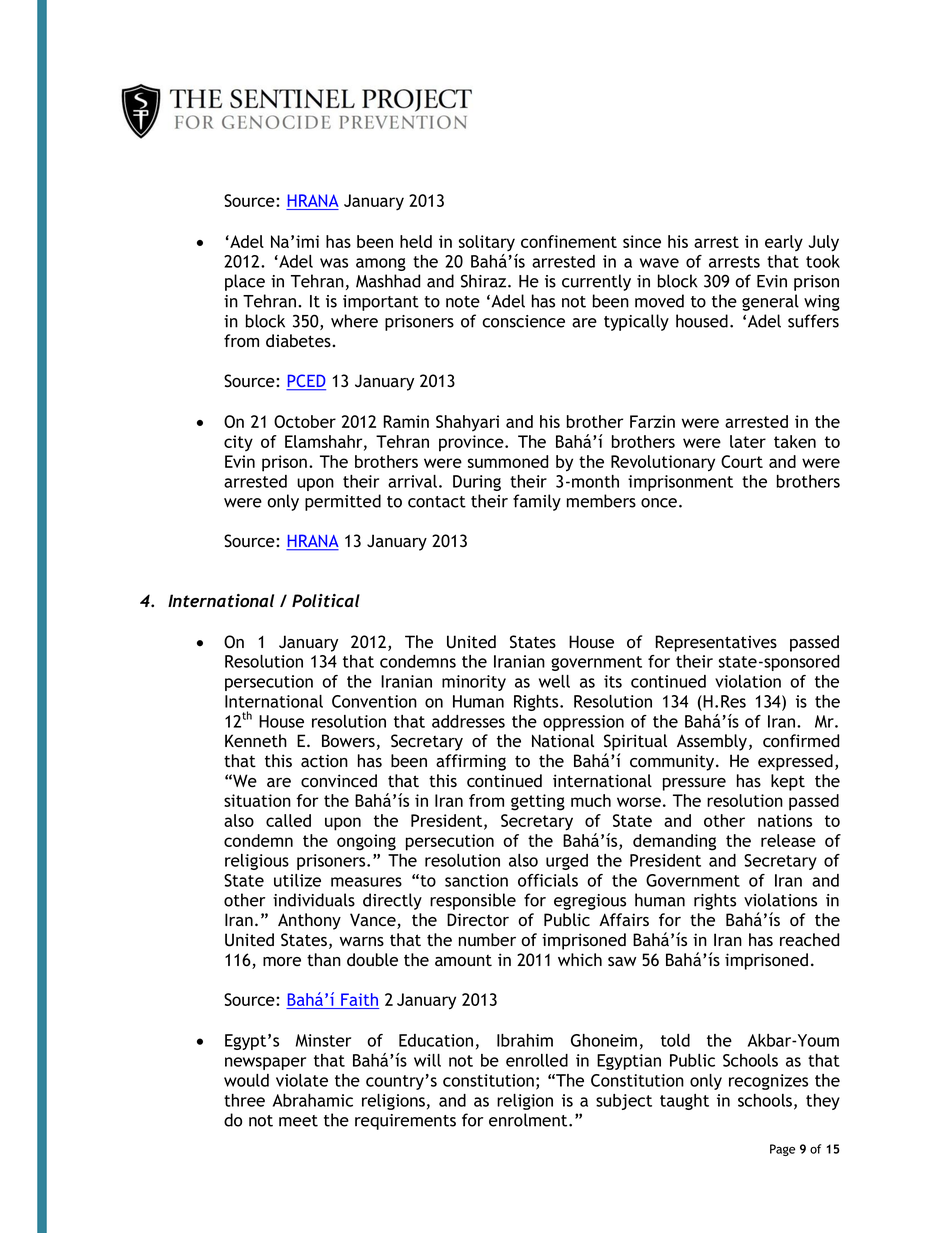 The image size is (952, 1233). Describe the element at coordinates (374, 701) in the screenshot. I see `Convention` at that location.
